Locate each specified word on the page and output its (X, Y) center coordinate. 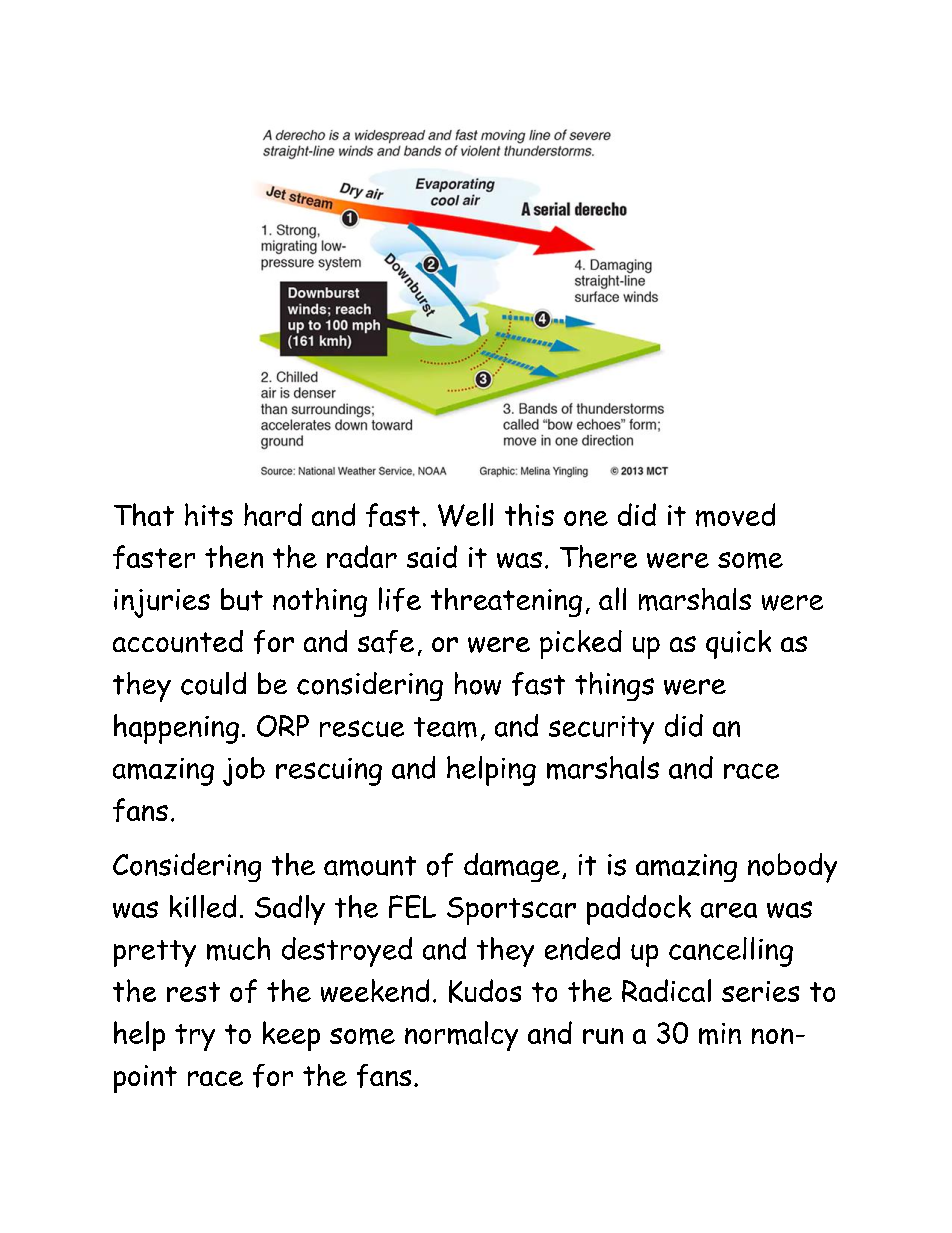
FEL (412, 906)
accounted (178, 641)
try (195, 1037)
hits (209, 514)
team (445, 727)
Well (465, 515)
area (729, 910)
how (478, 683)
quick (738, 644)
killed (203, 906)
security (601, 730)
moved (735, 515)
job (244, 771)
